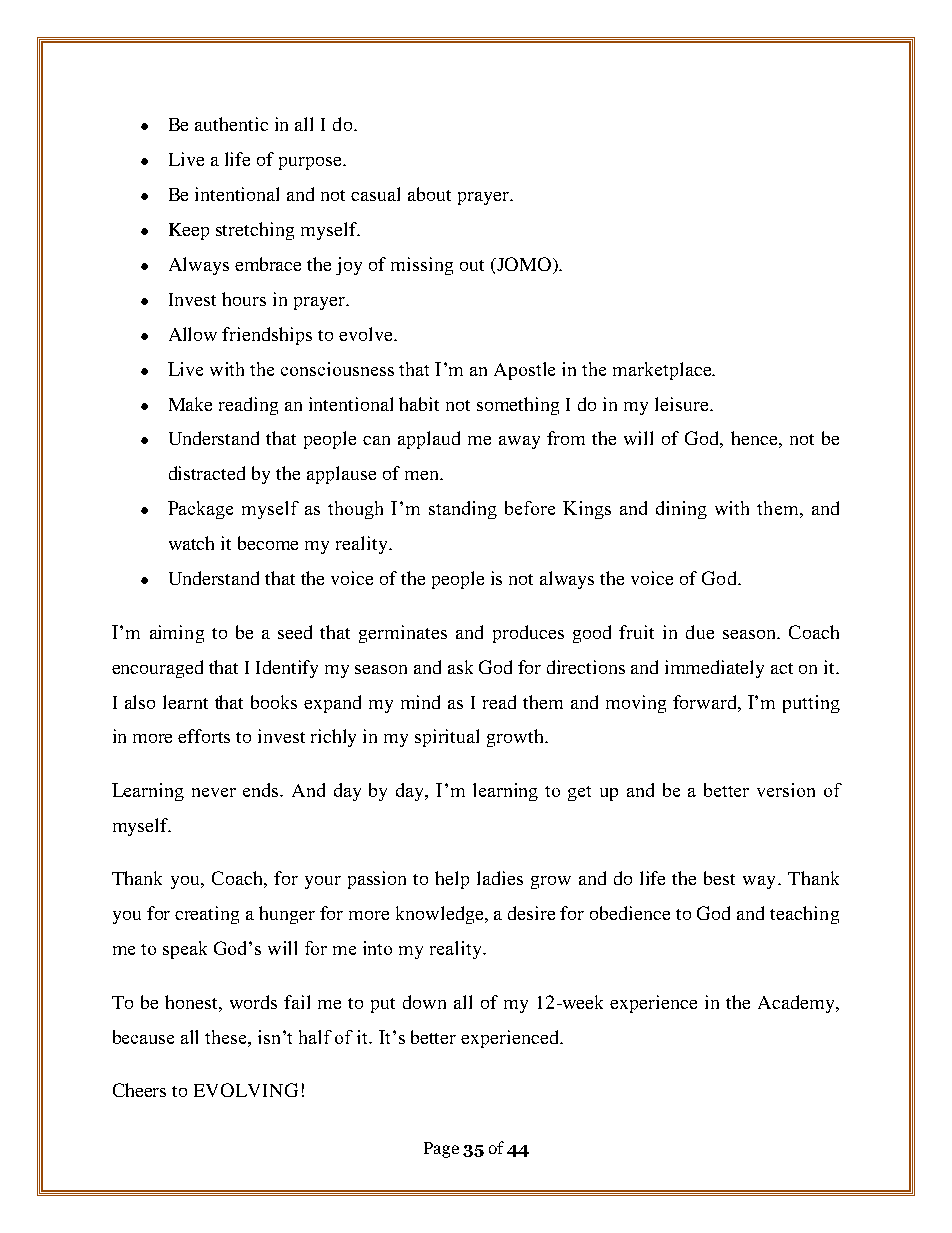 This image has width=952, height=1233. What do you see at coordinates (460, 667) in the image?
I see `ask` at bounding box center [460, 667].
